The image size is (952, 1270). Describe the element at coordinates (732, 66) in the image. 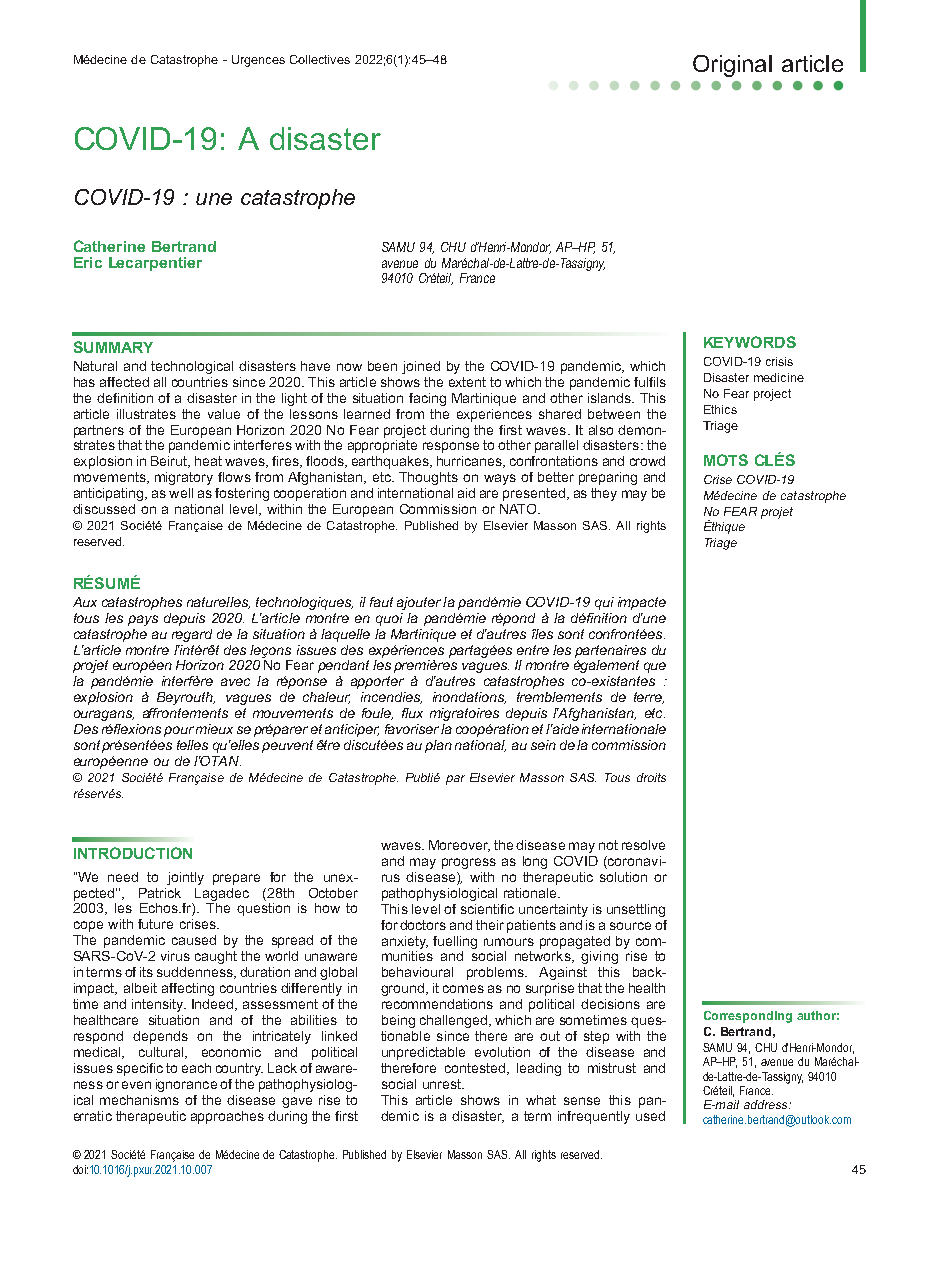

I see `Original` at that location.
